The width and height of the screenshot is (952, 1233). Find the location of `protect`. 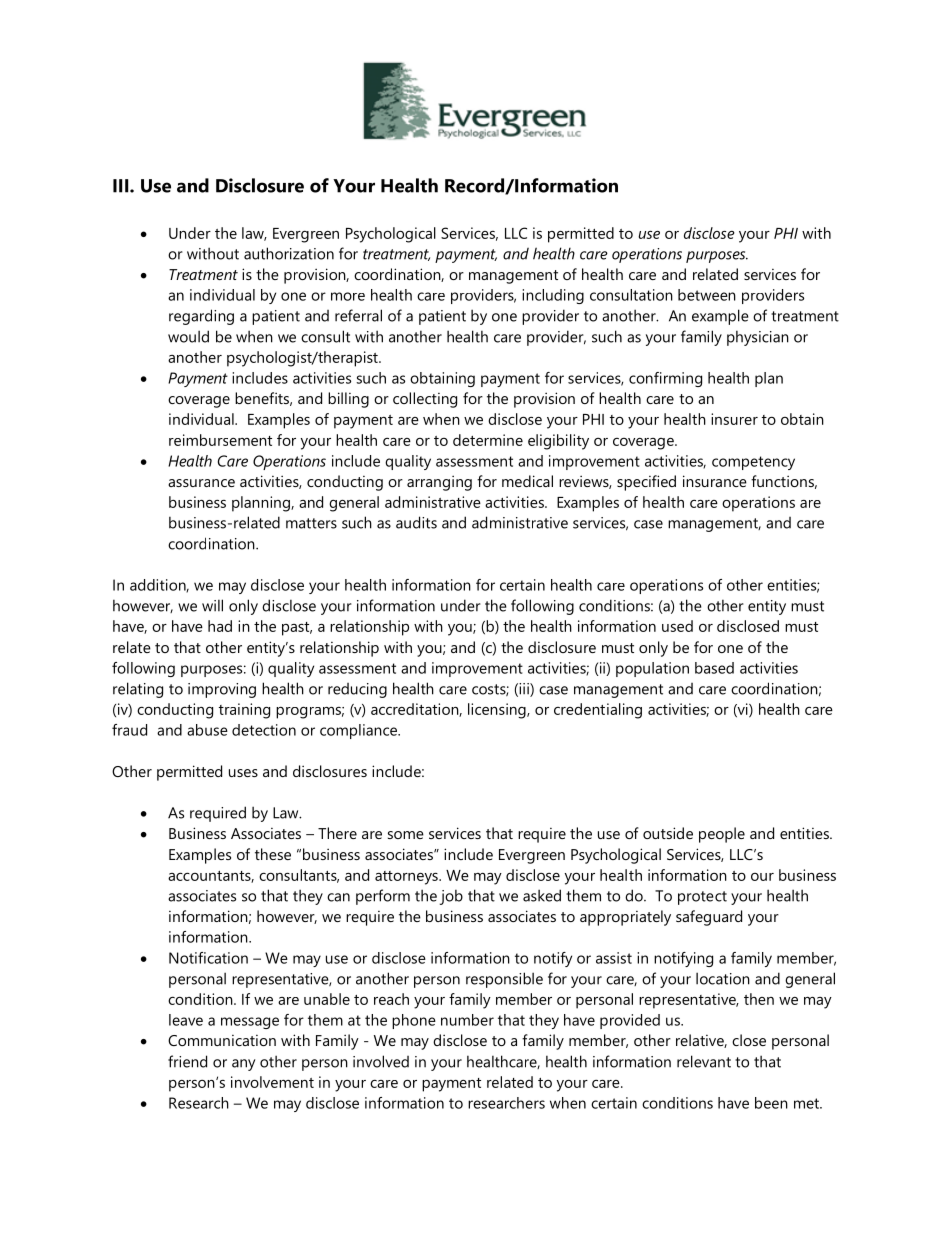

protect is located at coordinates (702, 898).
